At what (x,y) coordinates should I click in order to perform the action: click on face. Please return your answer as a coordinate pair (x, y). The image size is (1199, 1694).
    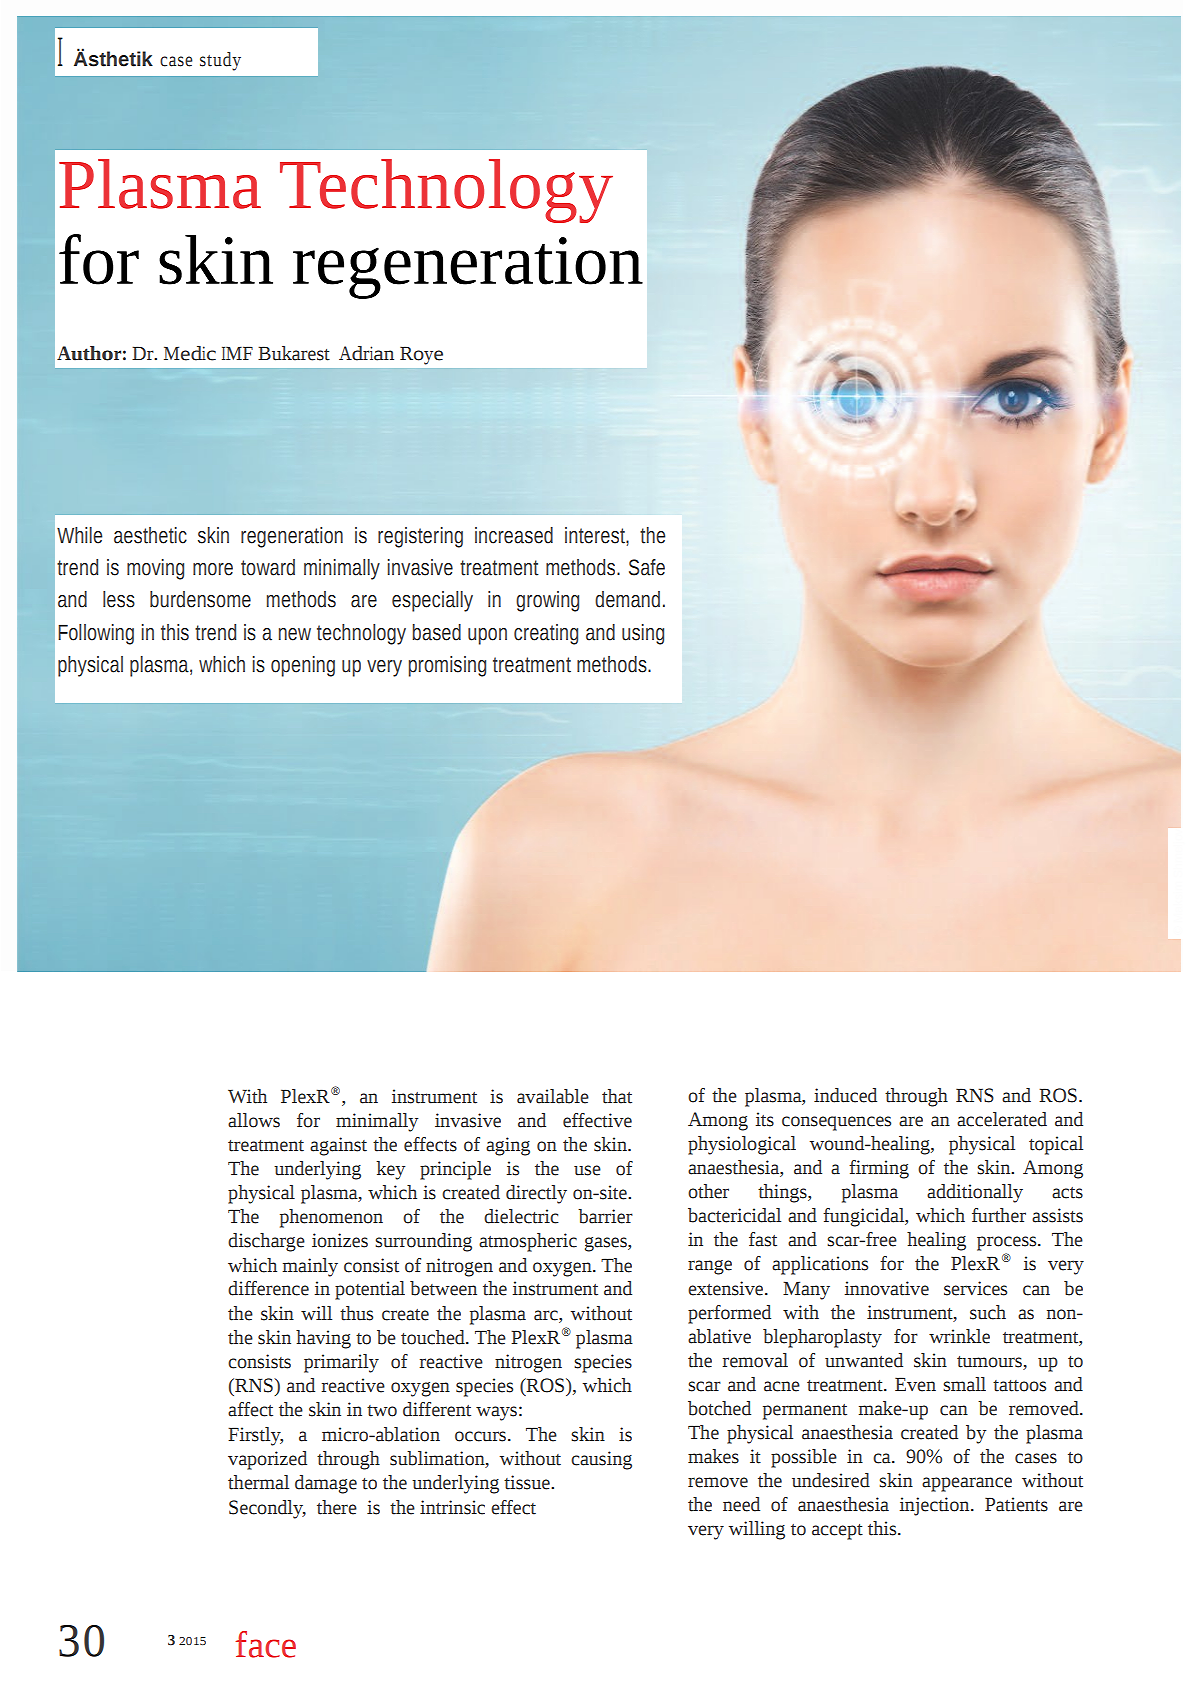
    Looking at the image, I should click on (266, 1644).
